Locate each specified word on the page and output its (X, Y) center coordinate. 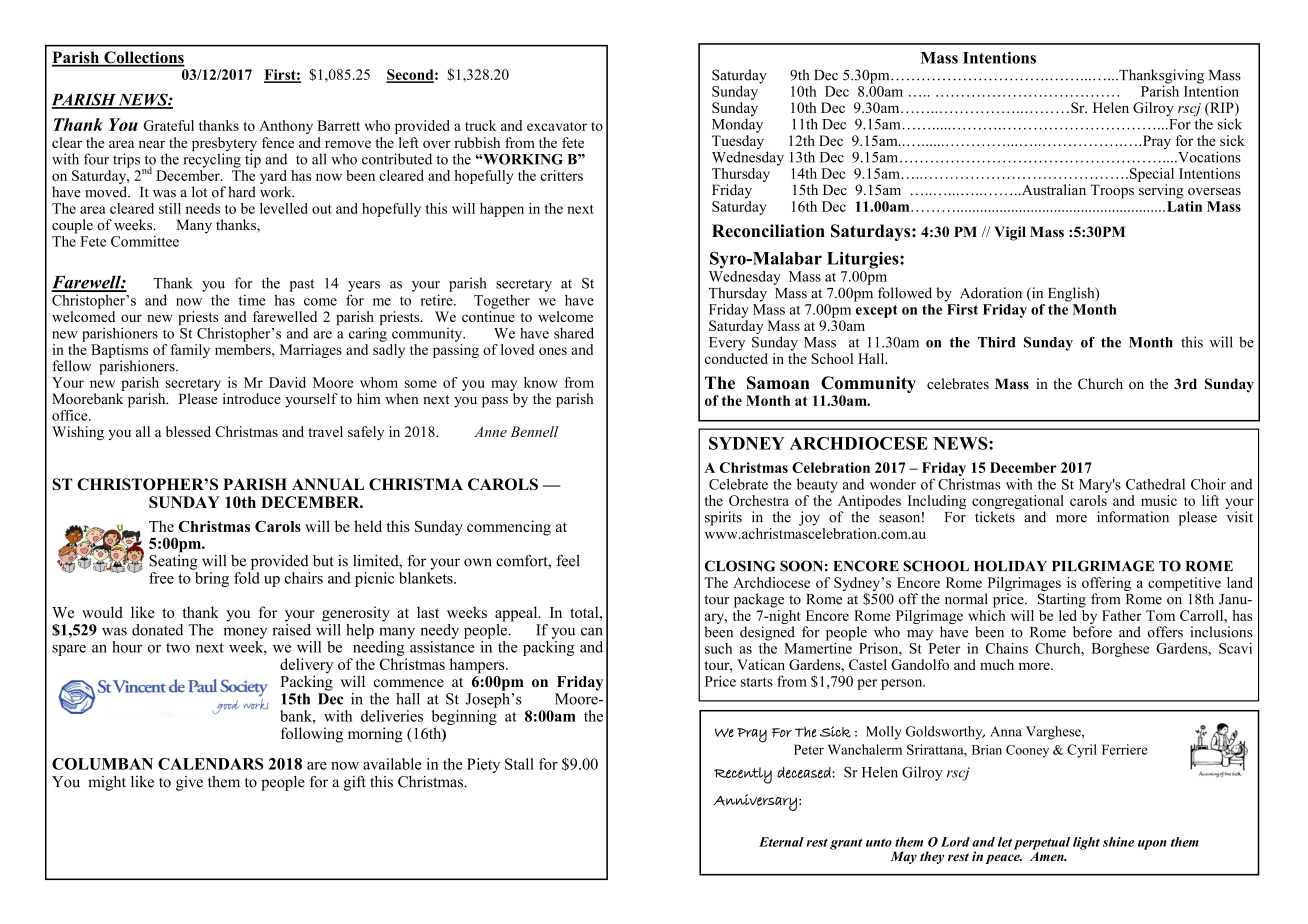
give (189, 783)
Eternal (781, 842)
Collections (143, 58)
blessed (188, 431)
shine (1118, 842)
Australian (1052, 189)
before (1092, 632)
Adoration (991, 293)
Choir (1208, 484)
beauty (817, 485)
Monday (737, 125)
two (178, 648)
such (718, 648)
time (252, 300)
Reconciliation (768, 231)
